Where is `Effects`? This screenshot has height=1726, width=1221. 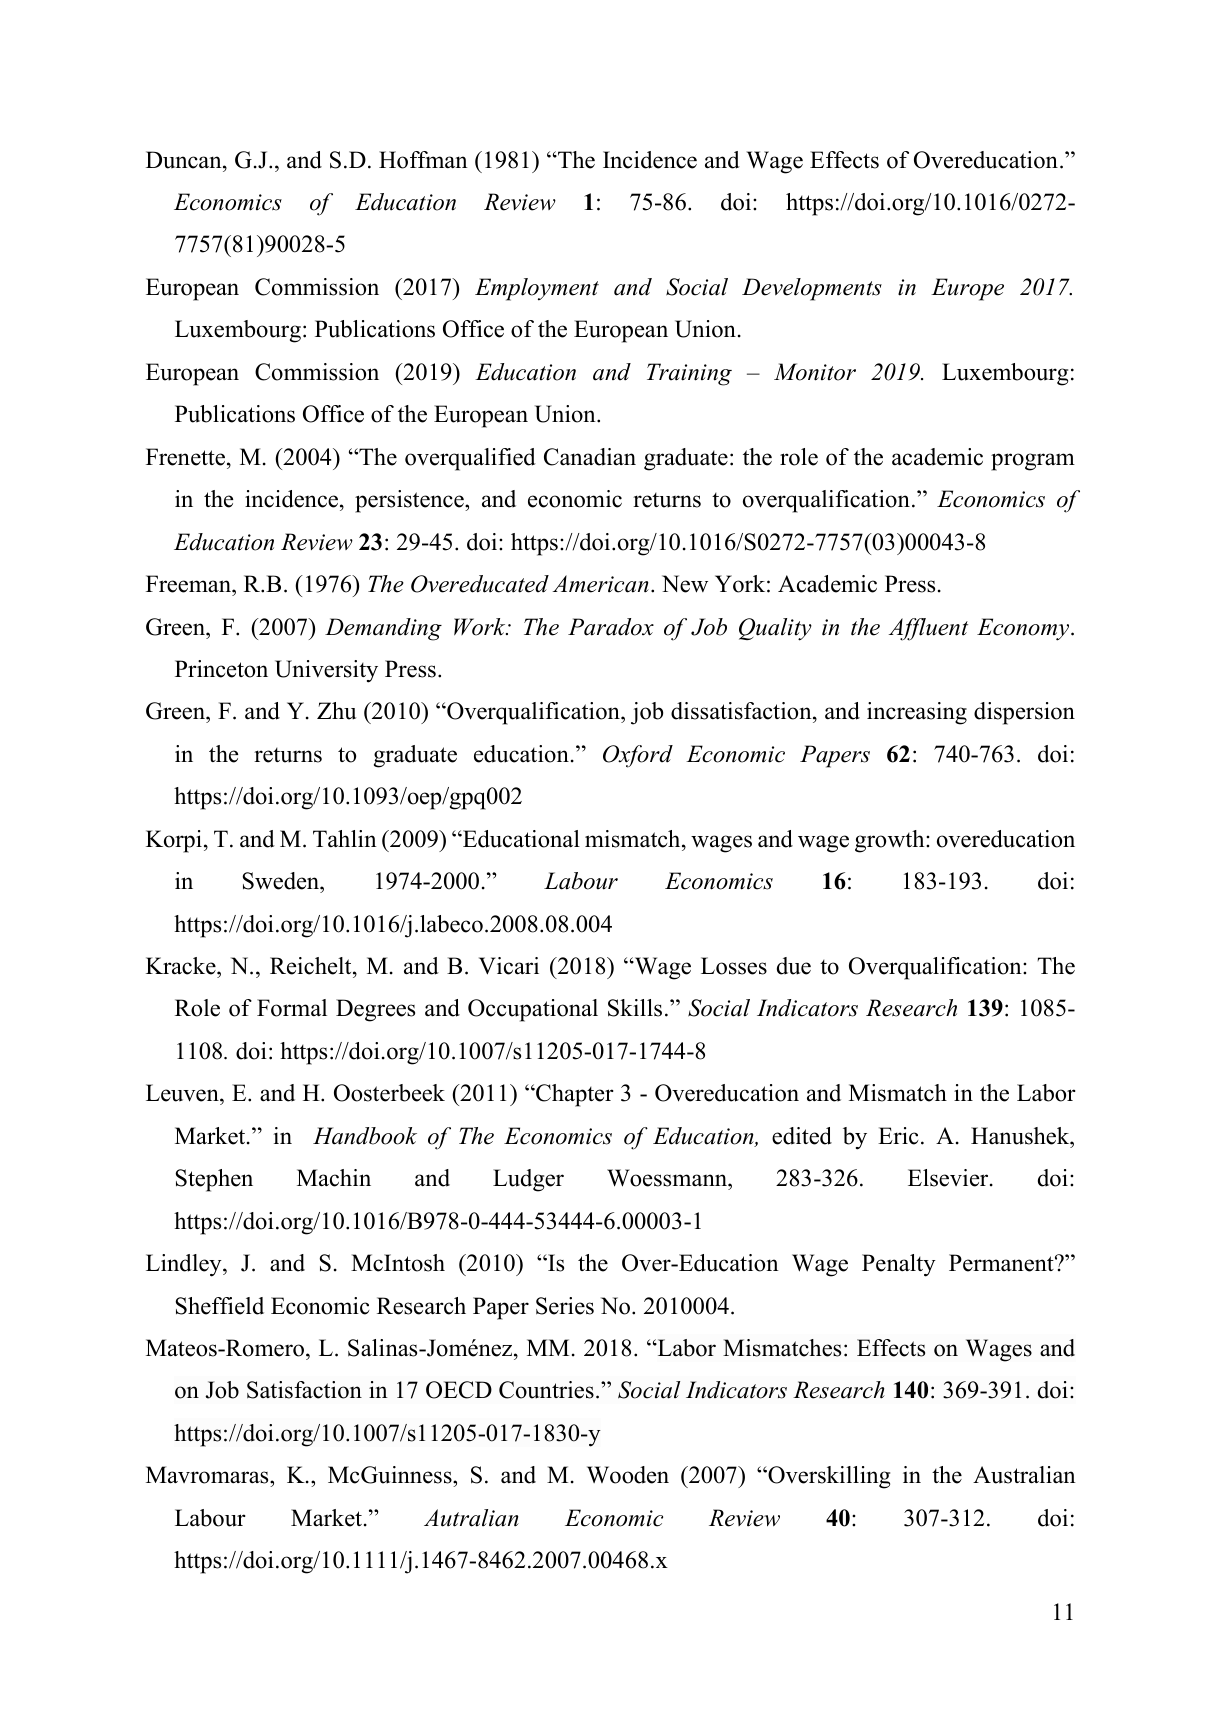
Effects is located at coordinates (891, 1348).
